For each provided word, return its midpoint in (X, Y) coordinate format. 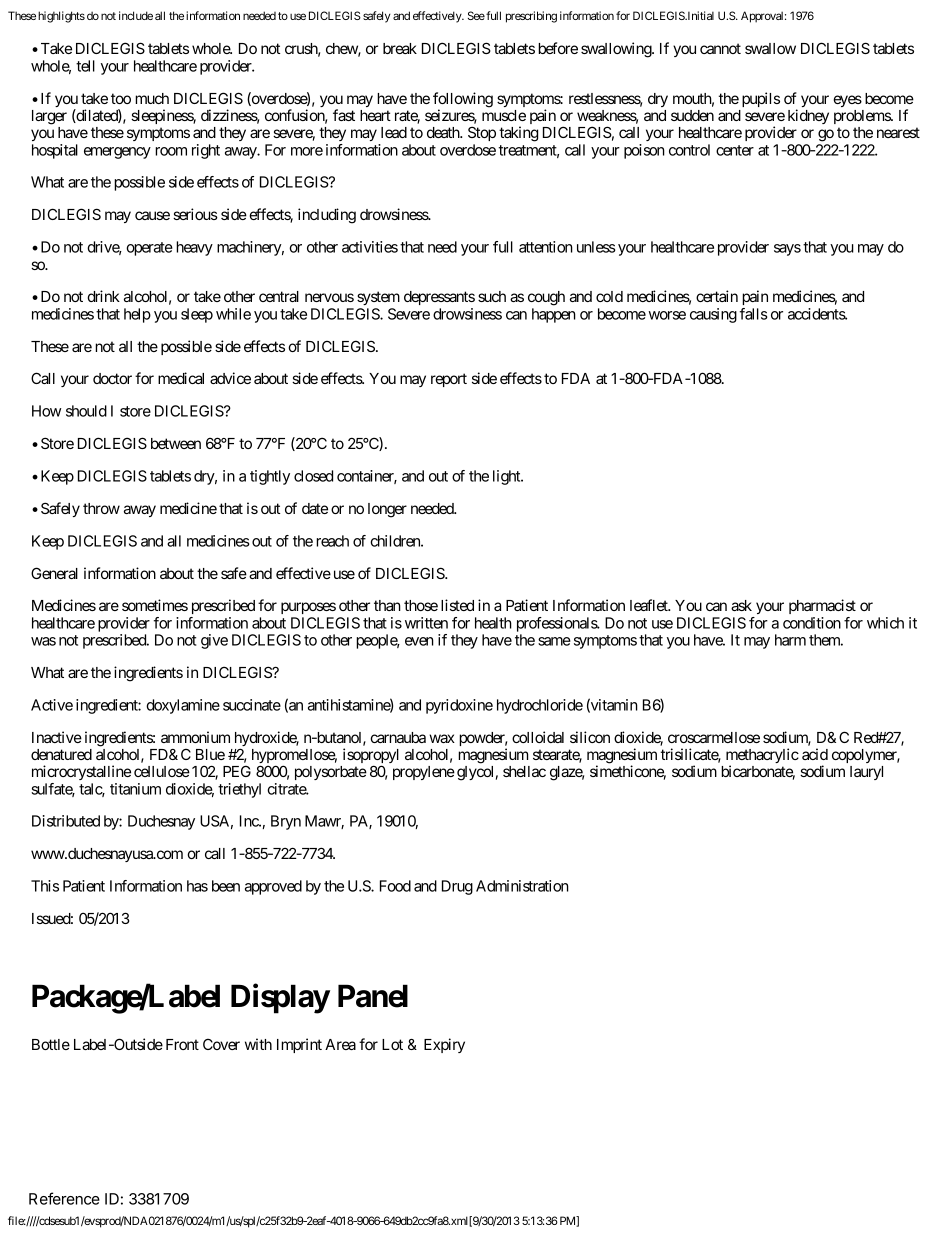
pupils (761, 99)
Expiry (444, 1045)
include (136, 15)
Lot (392, 1044)
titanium (135, 789)
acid (815, 754)
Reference (64, 1198)
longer (387, 510)
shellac (524, 771)
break (400, 48)
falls (754, 314)
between (176, 443)
